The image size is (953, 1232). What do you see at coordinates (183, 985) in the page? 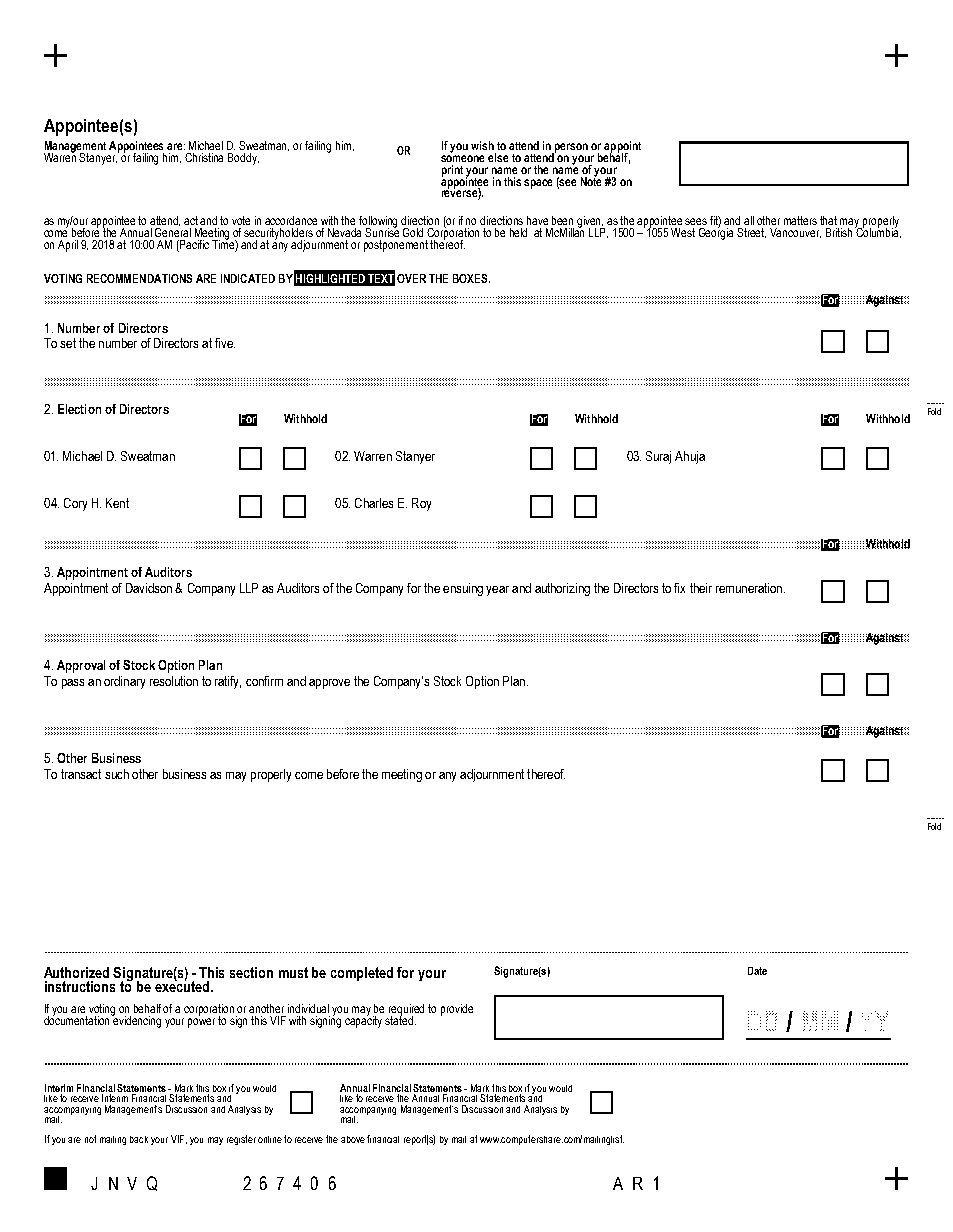
I see `executed` at bounding box center [183, 985].
